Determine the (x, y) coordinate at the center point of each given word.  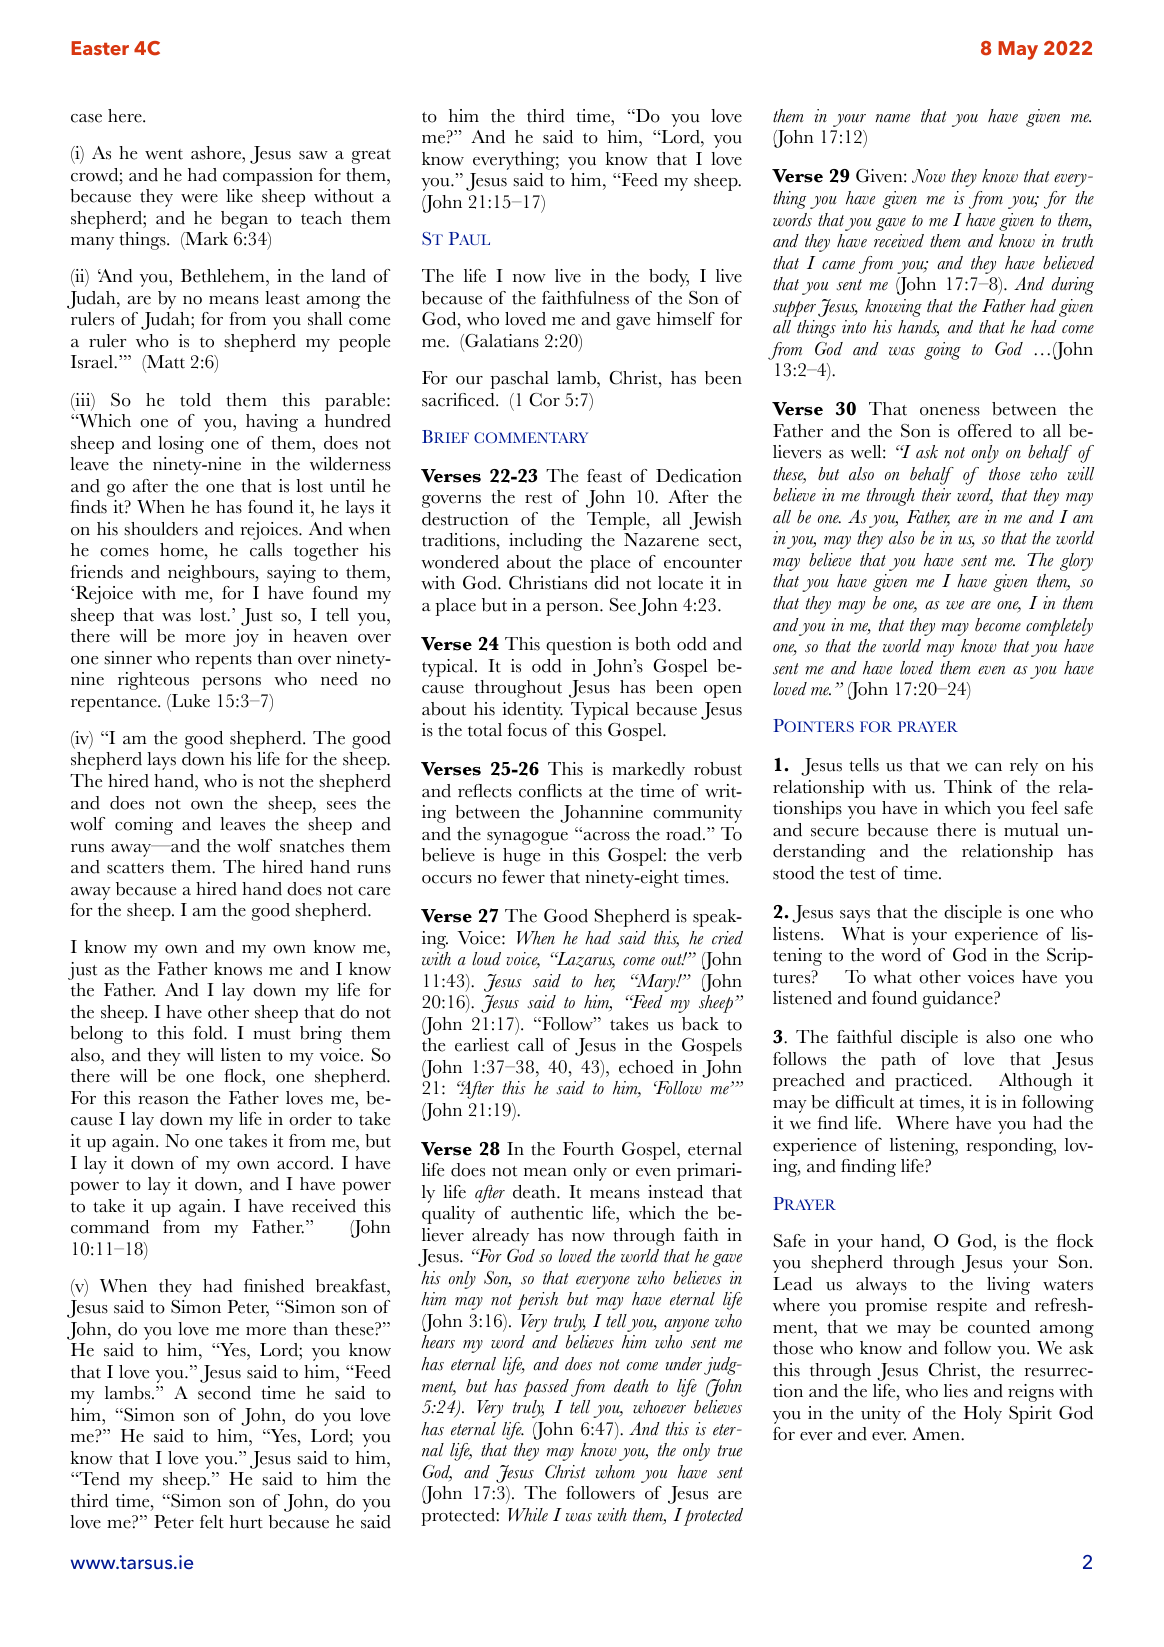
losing (181, 445)
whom (615, 1472)
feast (604, 476)
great (371, 156)
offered (985, 431)
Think (968, 786)
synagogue (527, 838)
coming (144, 826)
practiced (932, 1082)
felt (212, 1522)
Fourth (588, 1149)
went (164, 154)
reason (164, 1100)
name (892, 118)
